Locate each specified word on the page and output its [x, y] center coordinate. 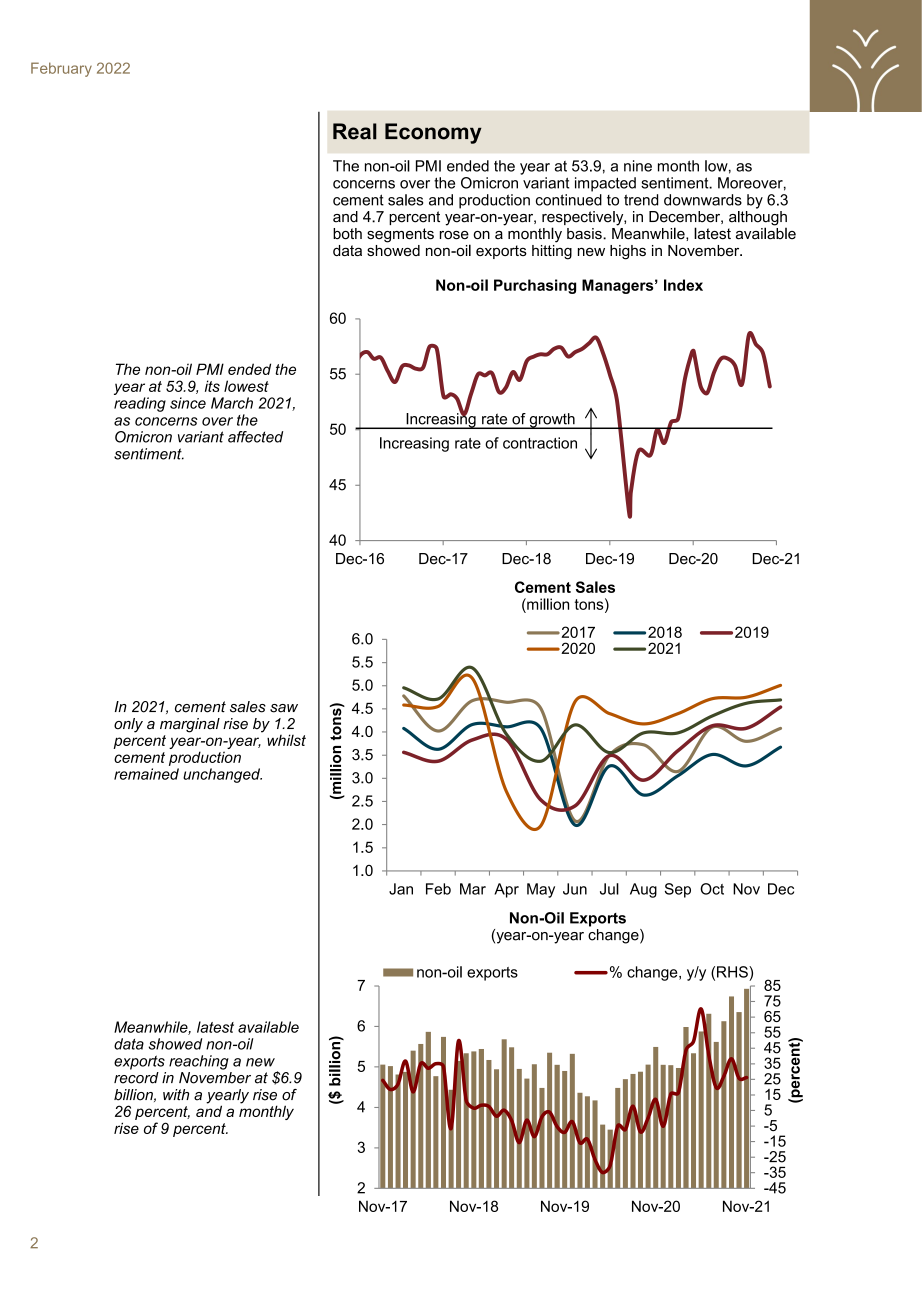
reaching [199, 1062]
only [128, 725]
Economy [433, 133]
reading [140, 404]
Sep [678, 890]
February [61, 69]
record [136, 1076]
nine [638, 166]
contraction [540, 443]
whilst [286, 740]
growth [552, 421]
